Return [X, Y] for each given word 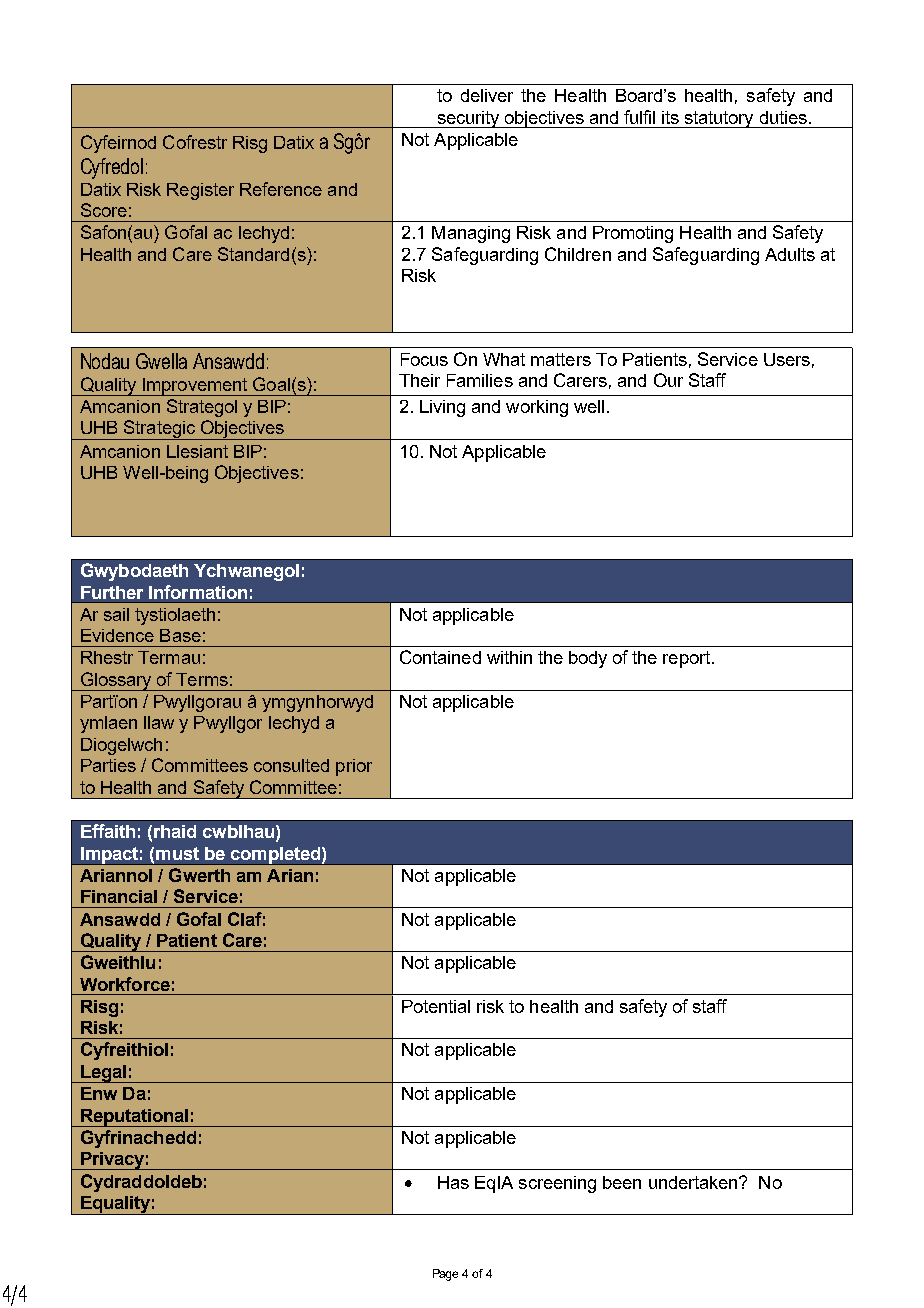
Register [200, 191]
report [686, 659]
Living [442, 408]
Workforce [125, 984]
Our [668, 380]
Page [445, 1275]
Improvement [195, 387]
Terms [202, 679]
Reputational [135, 1118]
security [468, 119]
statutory [719, 119]
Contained [440, 657]
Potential [436, 1006]
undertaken [694, 1182]
